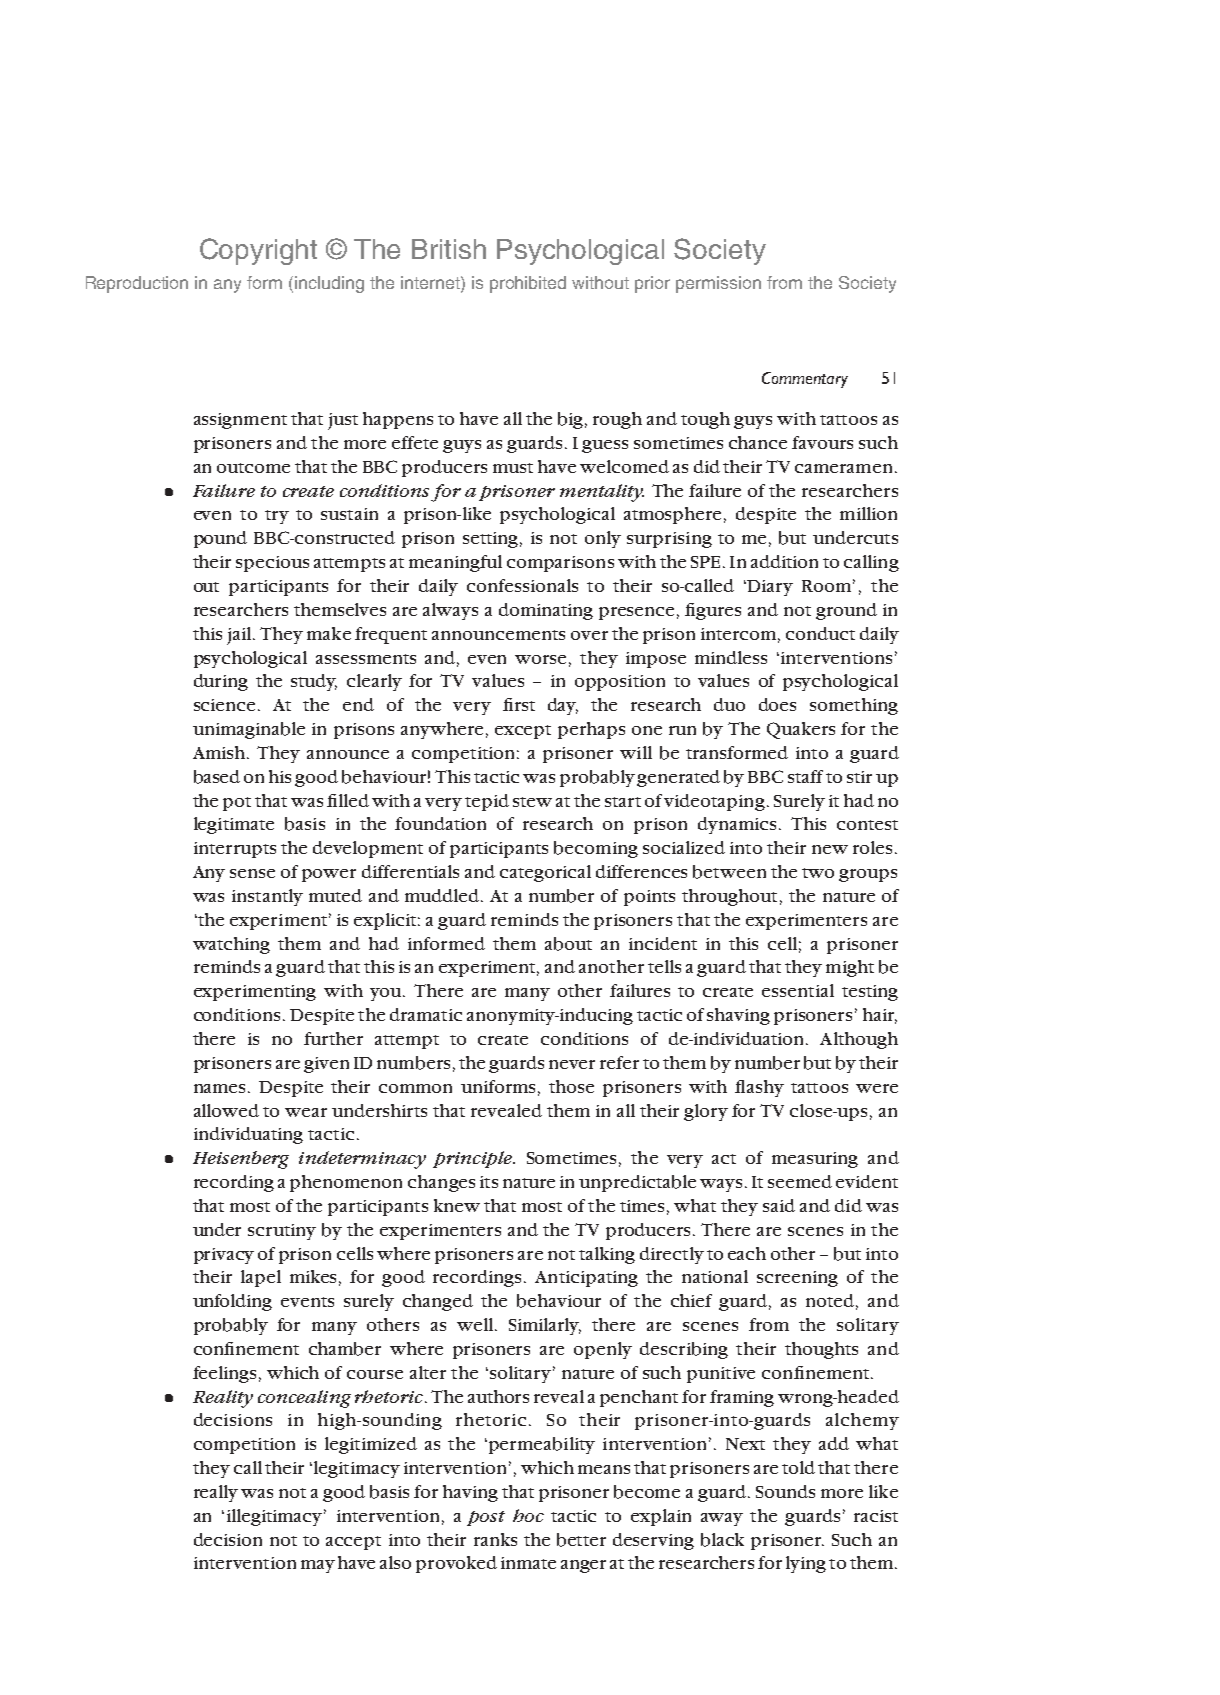 This page has width=1220, height=1695. What do you see at coordinates (495, 1539) in the page?
I see `ranks` at bounding box center [495, 1539].
